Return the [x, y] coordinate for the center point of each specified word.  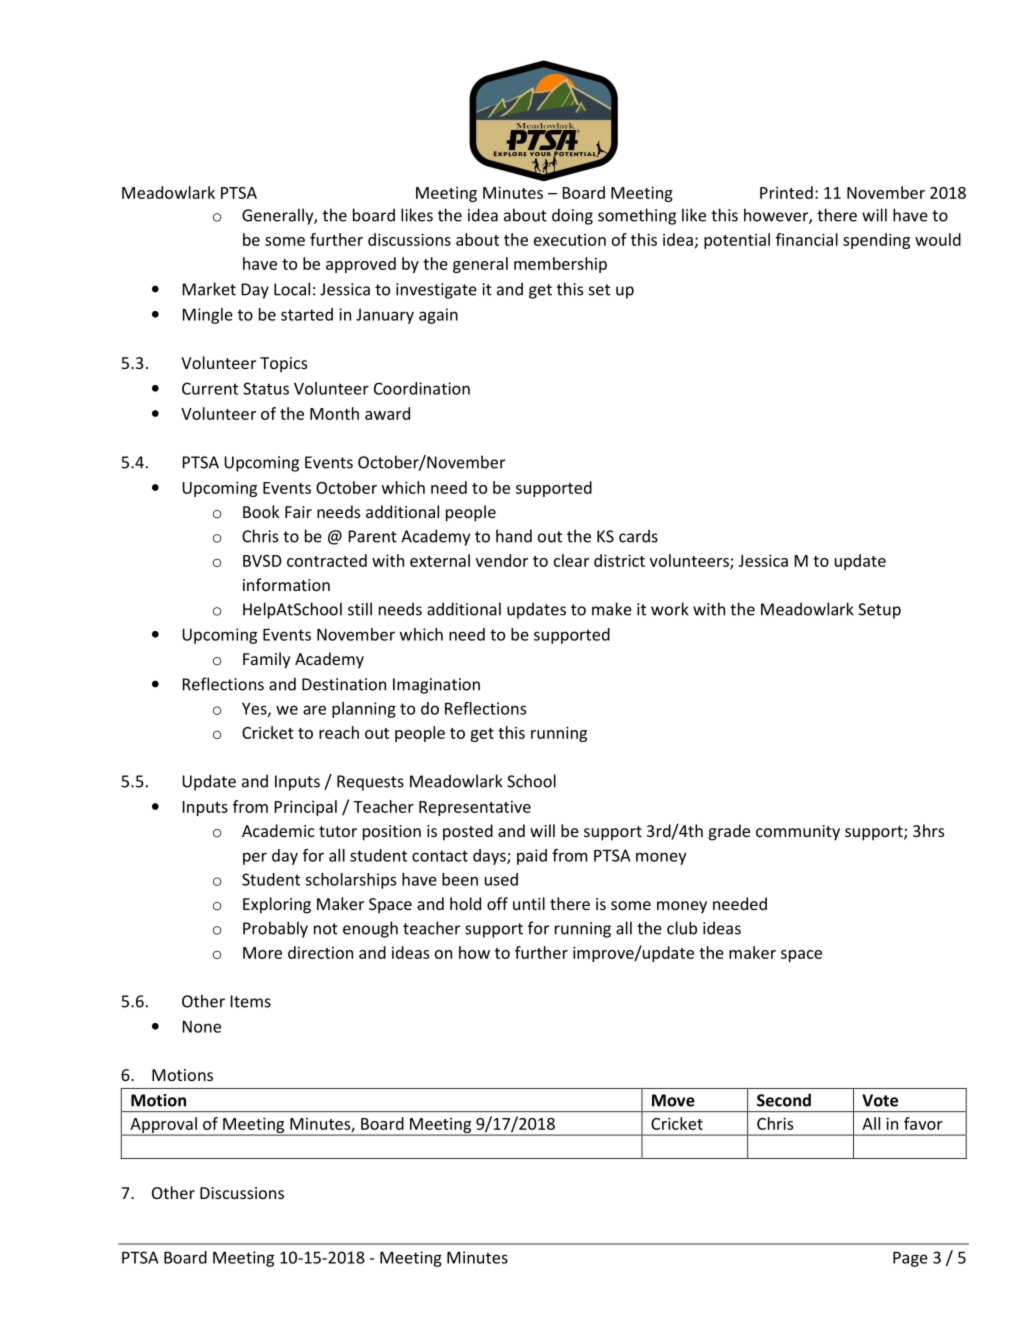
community [798, 833]
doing [572, 216]
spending [876, 241]
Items [250, 1001]
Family [266, 660]
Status [266, 388]
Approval [163, 1126]
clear [571, 560]
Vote [880, 1100]
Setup [879, 611]
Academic [278, 830]
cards [638, 536]
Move [673, 1100]
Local [292, 289]
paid [532, 857]
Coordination [422, 388]
